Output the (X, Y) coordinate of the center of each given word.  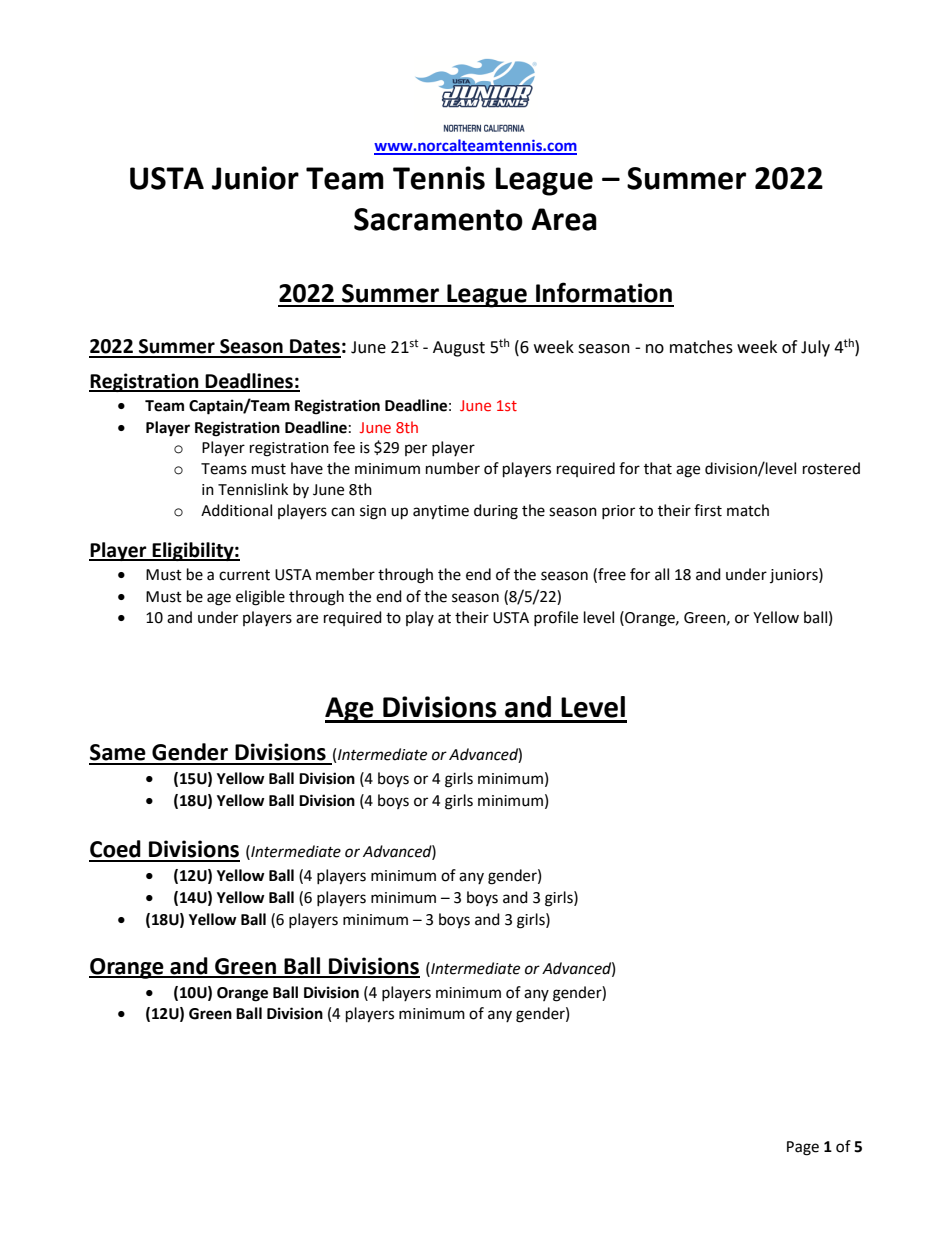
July (815, 348)
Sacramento (438, 219)
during (496, 512)
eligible (260, 598)
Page (803, 1148)
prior (618, 512)
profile (556, 618)
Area (564, 219)
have (307, 468)
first (708, 510)
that (658, 468)
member (345, 574)
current (244, 575)
